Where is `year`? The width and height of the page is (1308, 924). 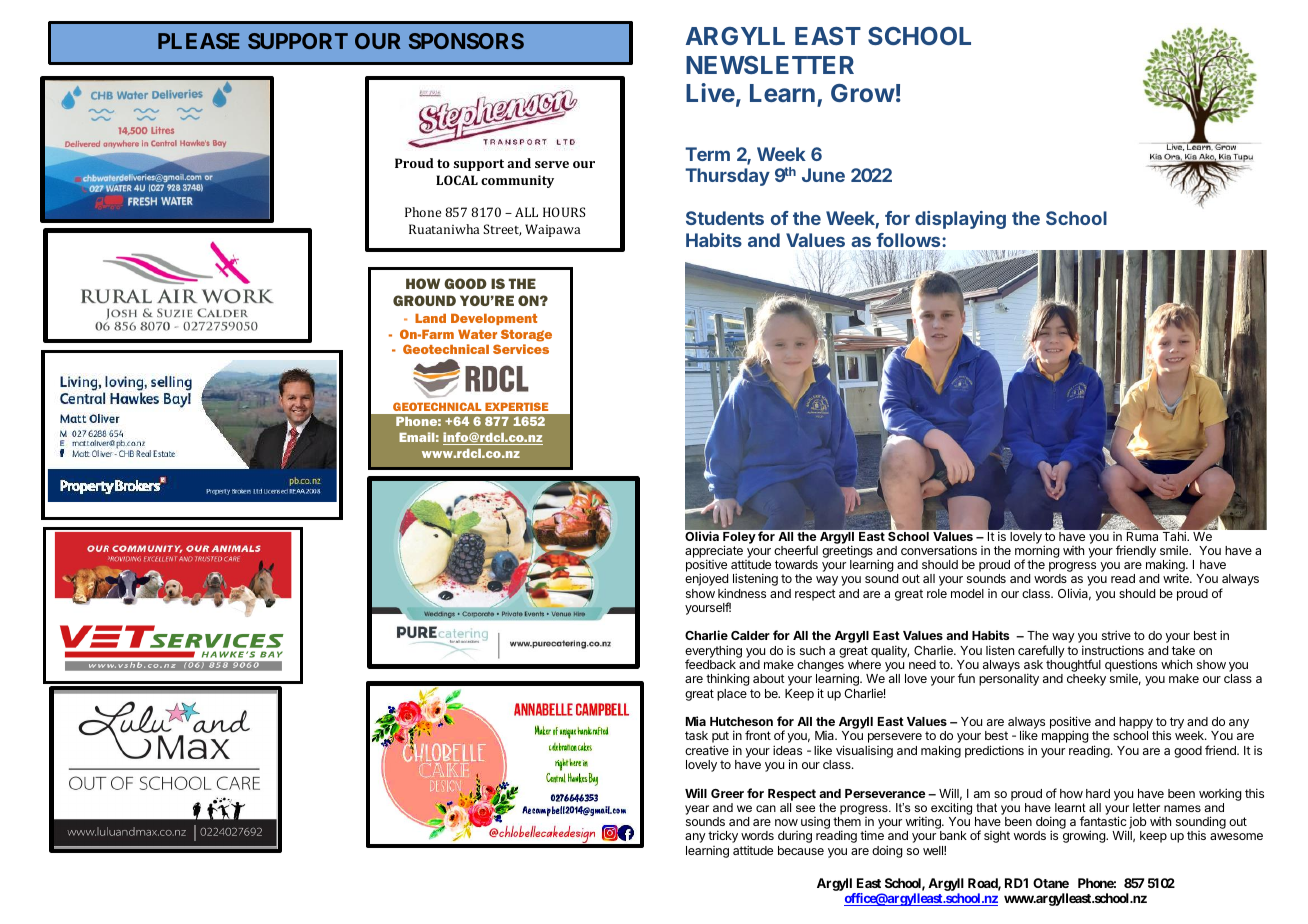
year is located at coordinates (697, 810).
